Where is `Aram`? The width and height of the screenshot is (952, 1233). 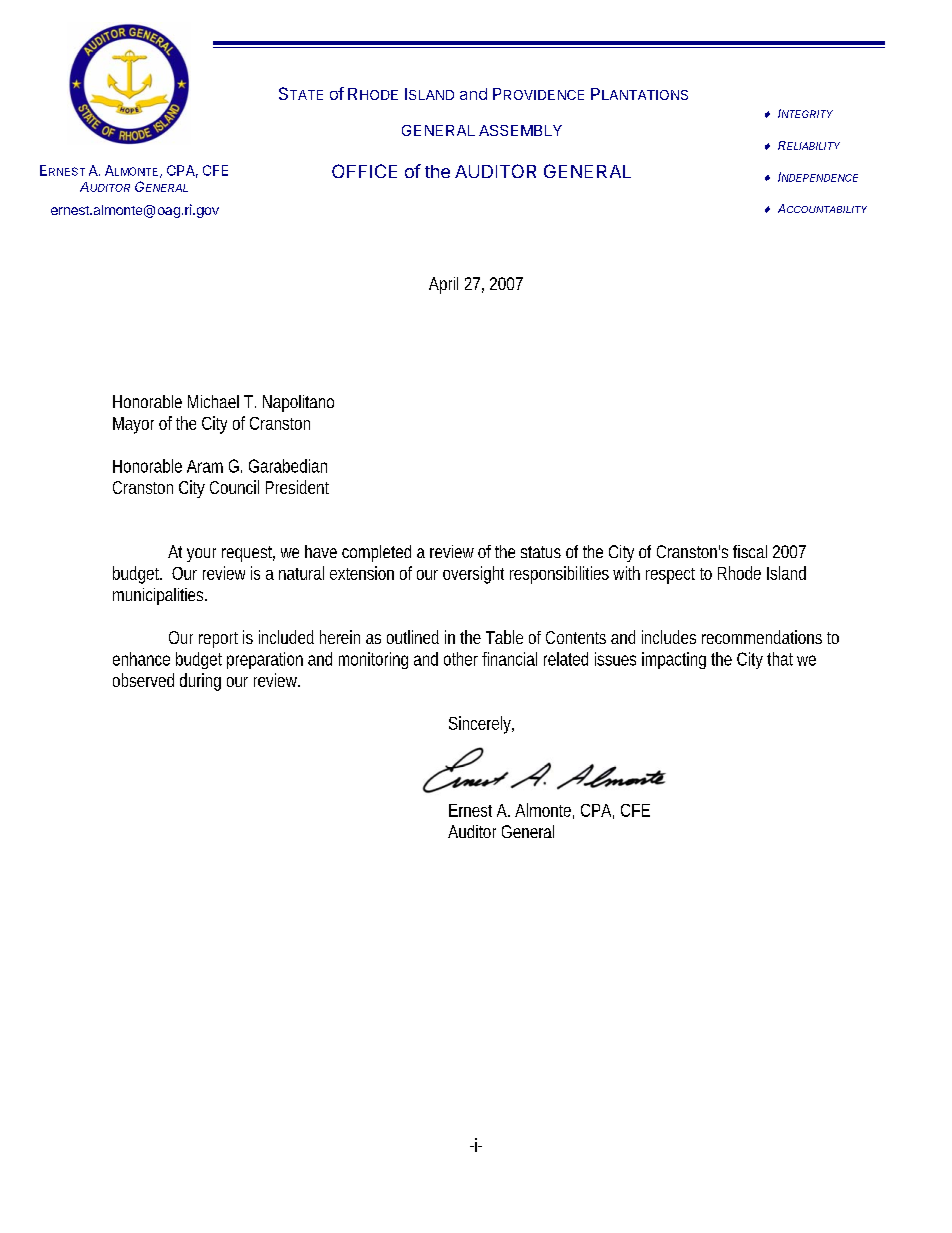
Aram is located at coordinates (205, 466).
